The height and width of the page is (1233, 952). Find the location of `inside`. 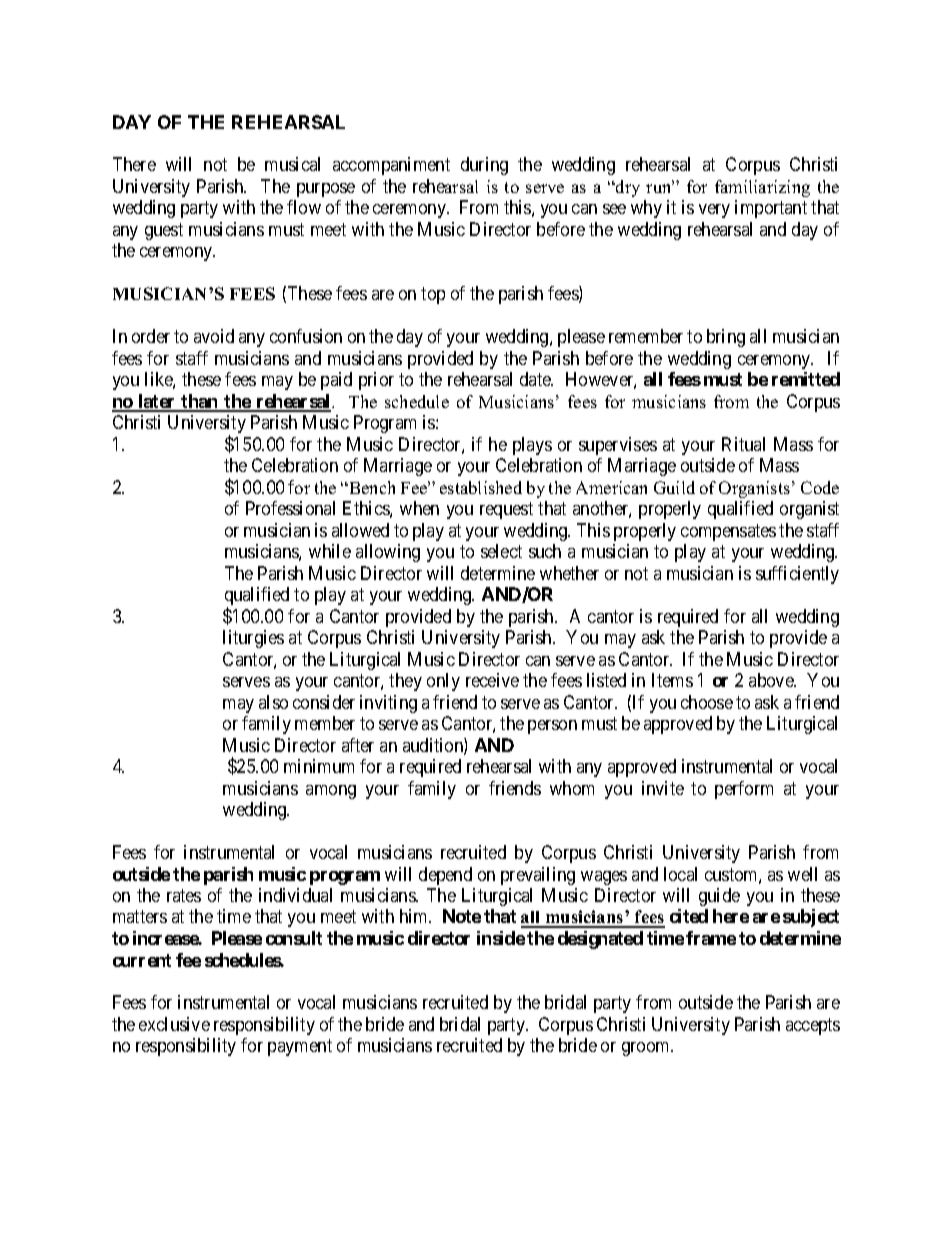

inside is located at coordinates (501, 938).
